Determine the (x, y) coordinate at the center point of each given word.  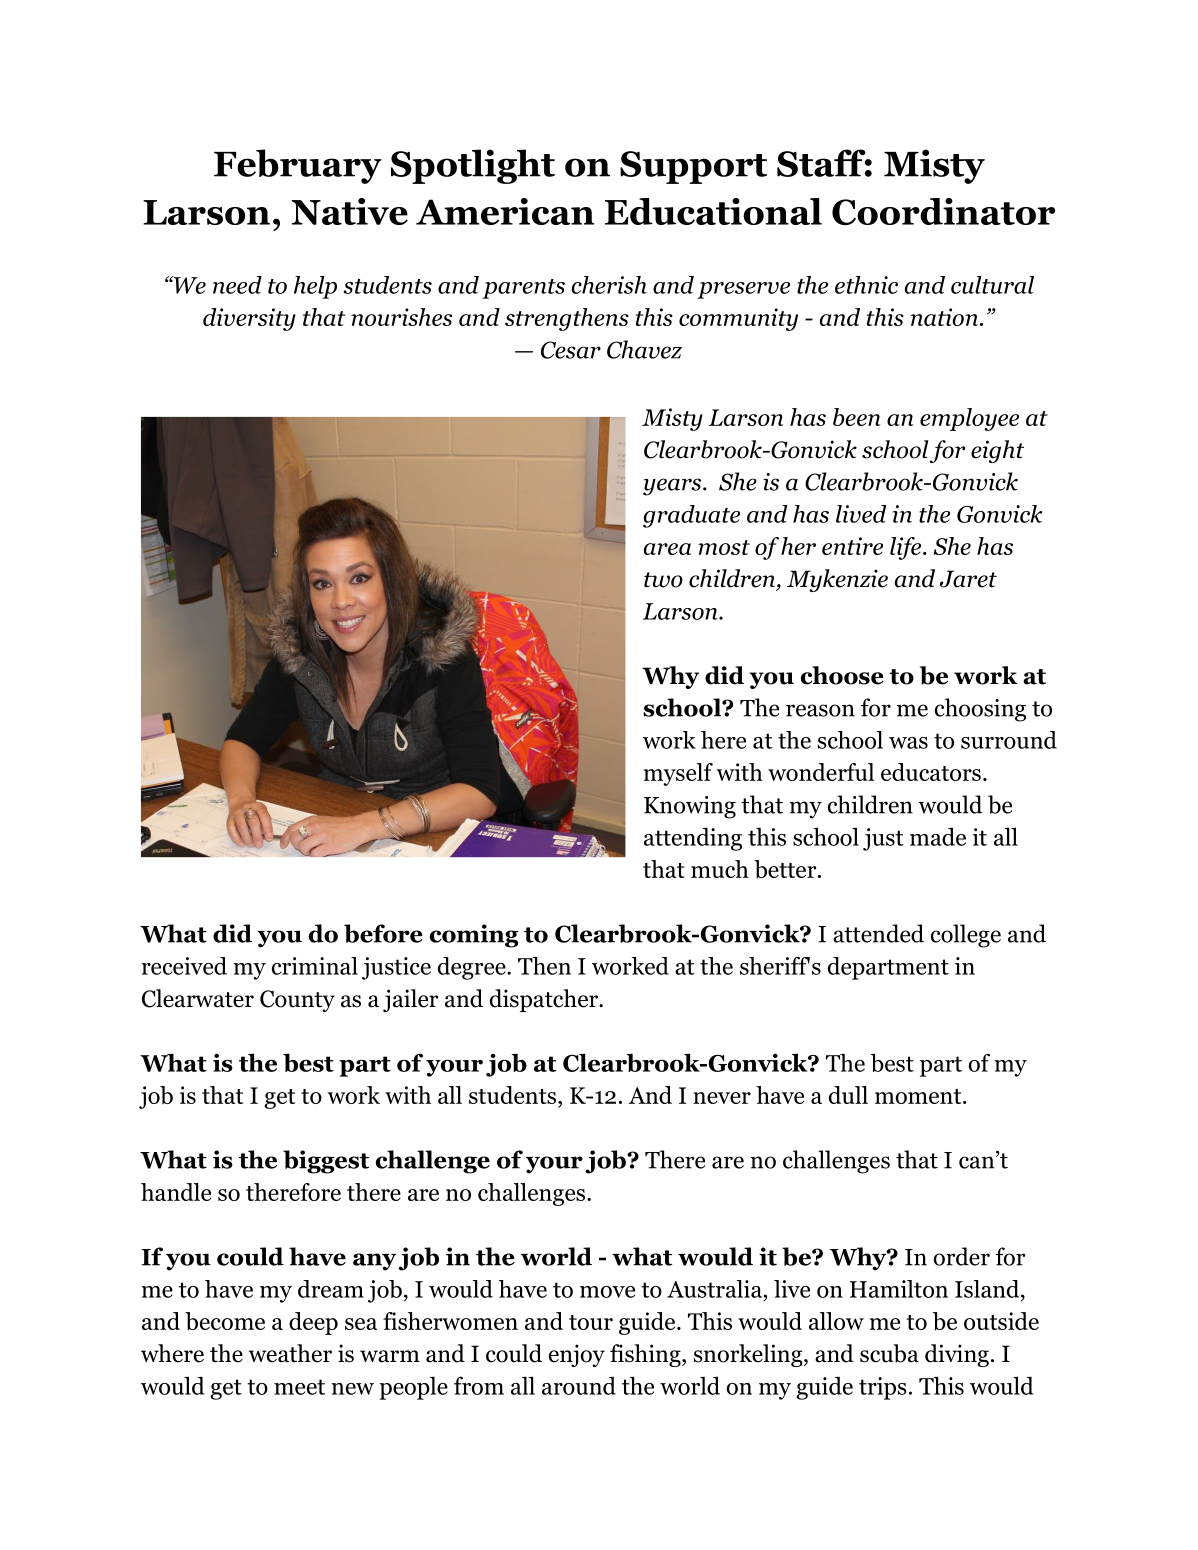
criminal (315, 966)
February (298, 166)
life (905, 548)
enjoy (577, 1355)
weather (290, 1353)
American (505, 211)
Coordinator (943, 211)
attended (878, 933)
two (663, 580)
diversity (249, 319)
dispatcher (545, 1000)
